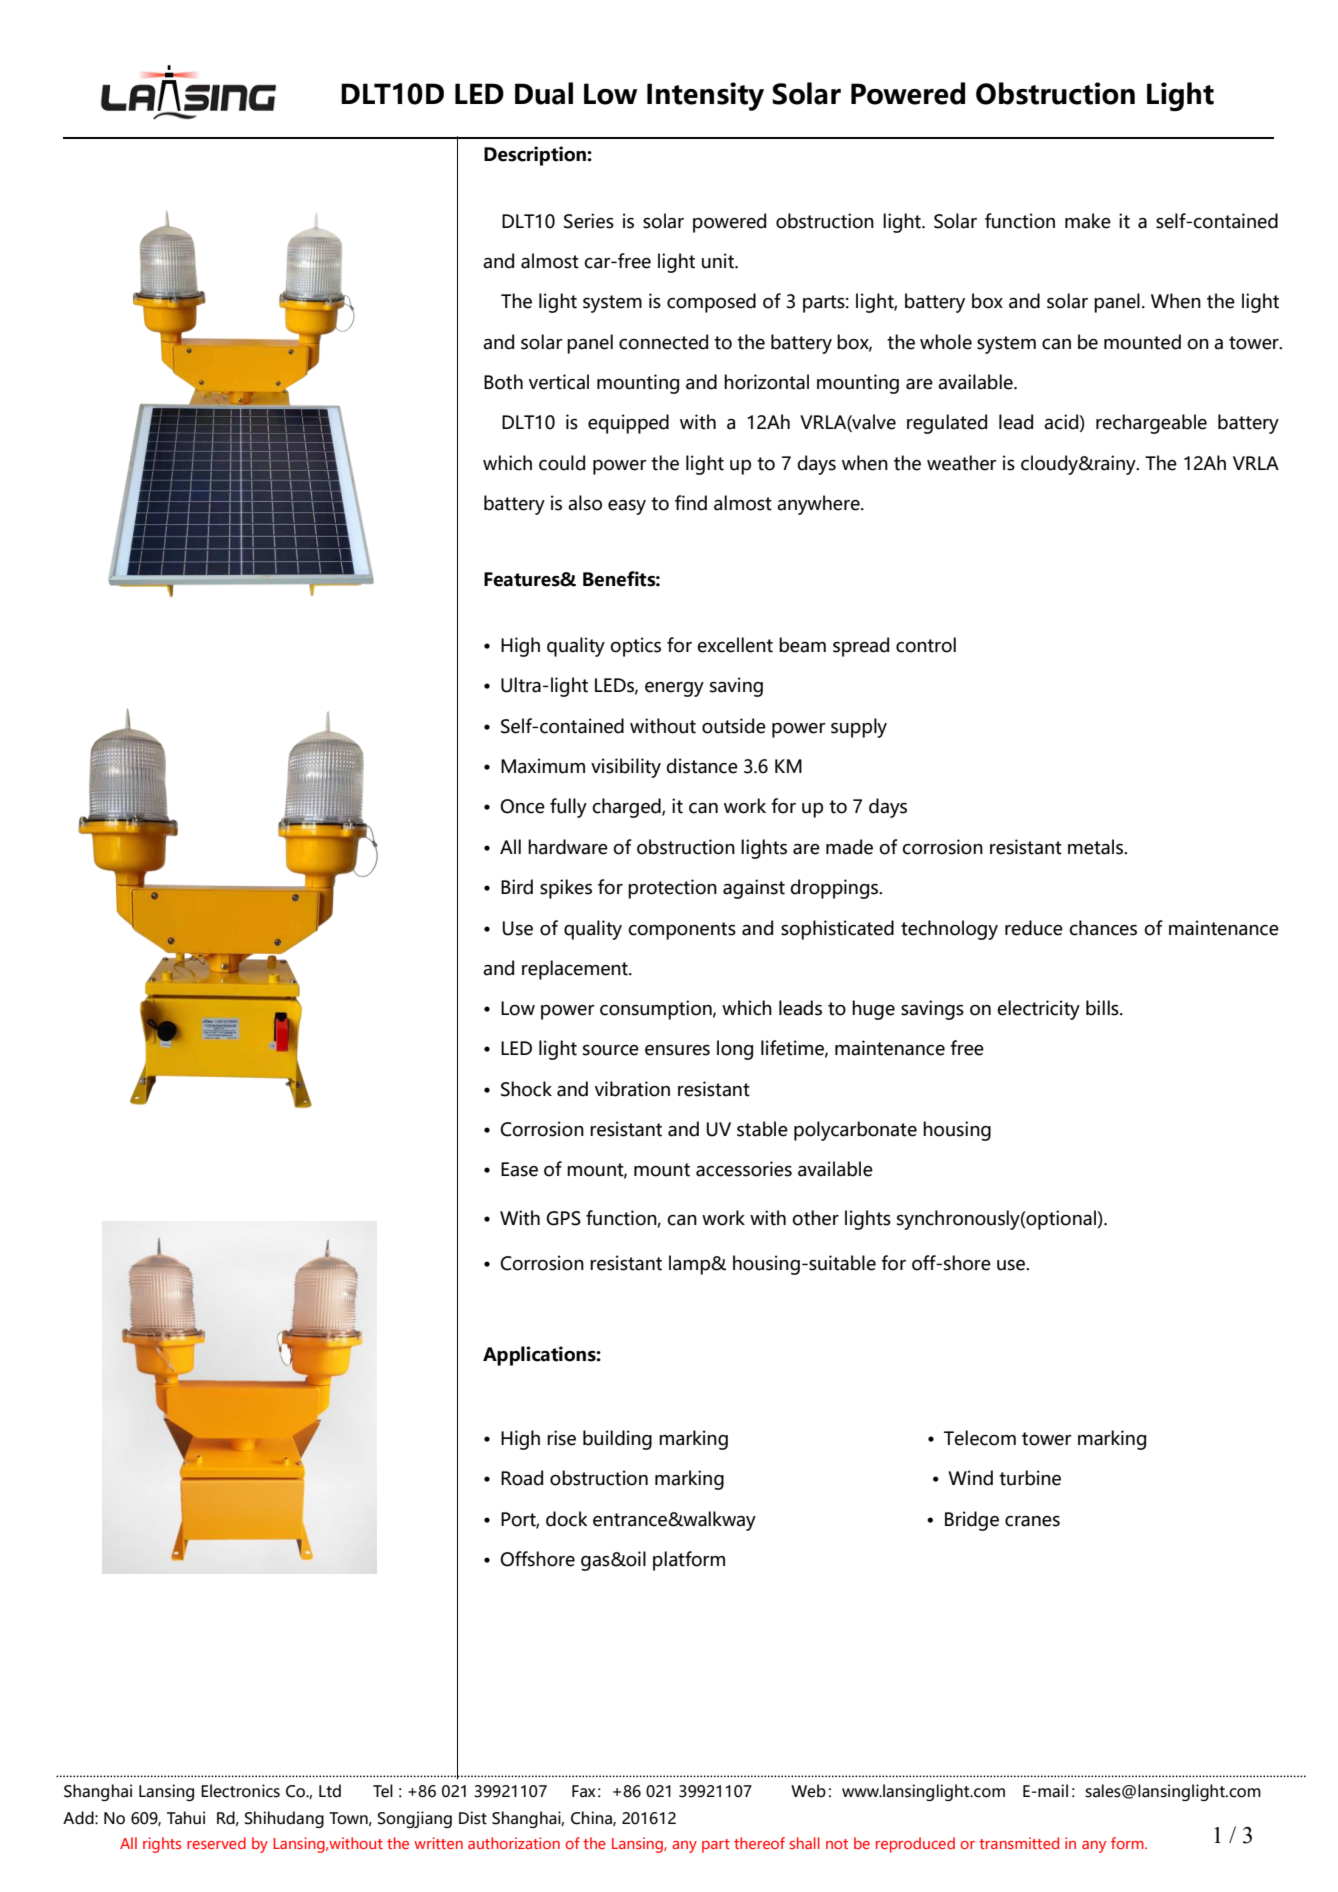  What do you see at coordinates (1088, 221) in the screenshot?
I see `make` at bounding box center [1088, 221].
